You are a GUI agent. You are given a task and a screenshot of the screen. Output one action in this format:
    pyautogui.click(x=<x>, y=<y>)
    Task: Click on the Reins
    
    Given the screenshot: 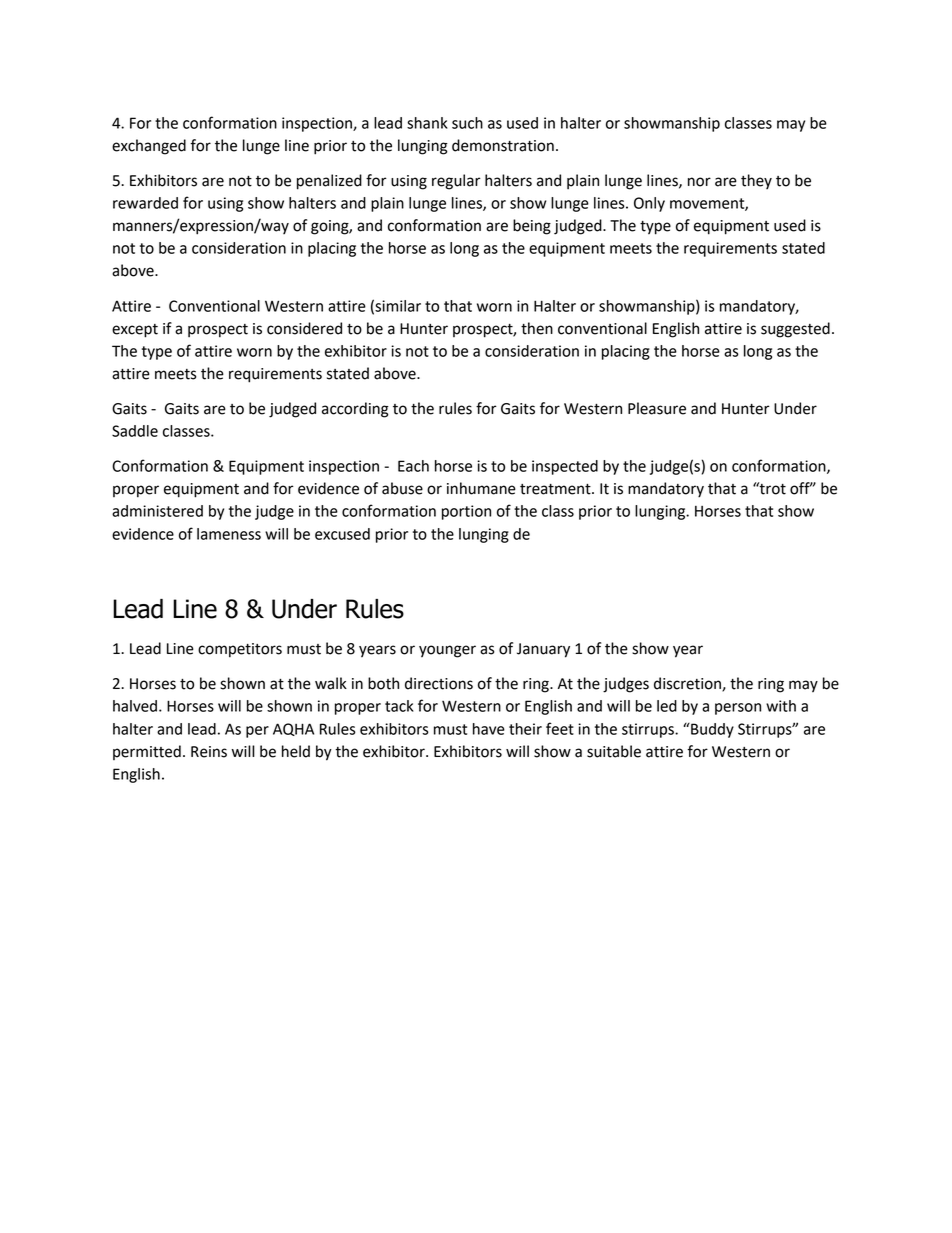 What is the action you would take?
    pyautogui.click(x=209, y=752)
